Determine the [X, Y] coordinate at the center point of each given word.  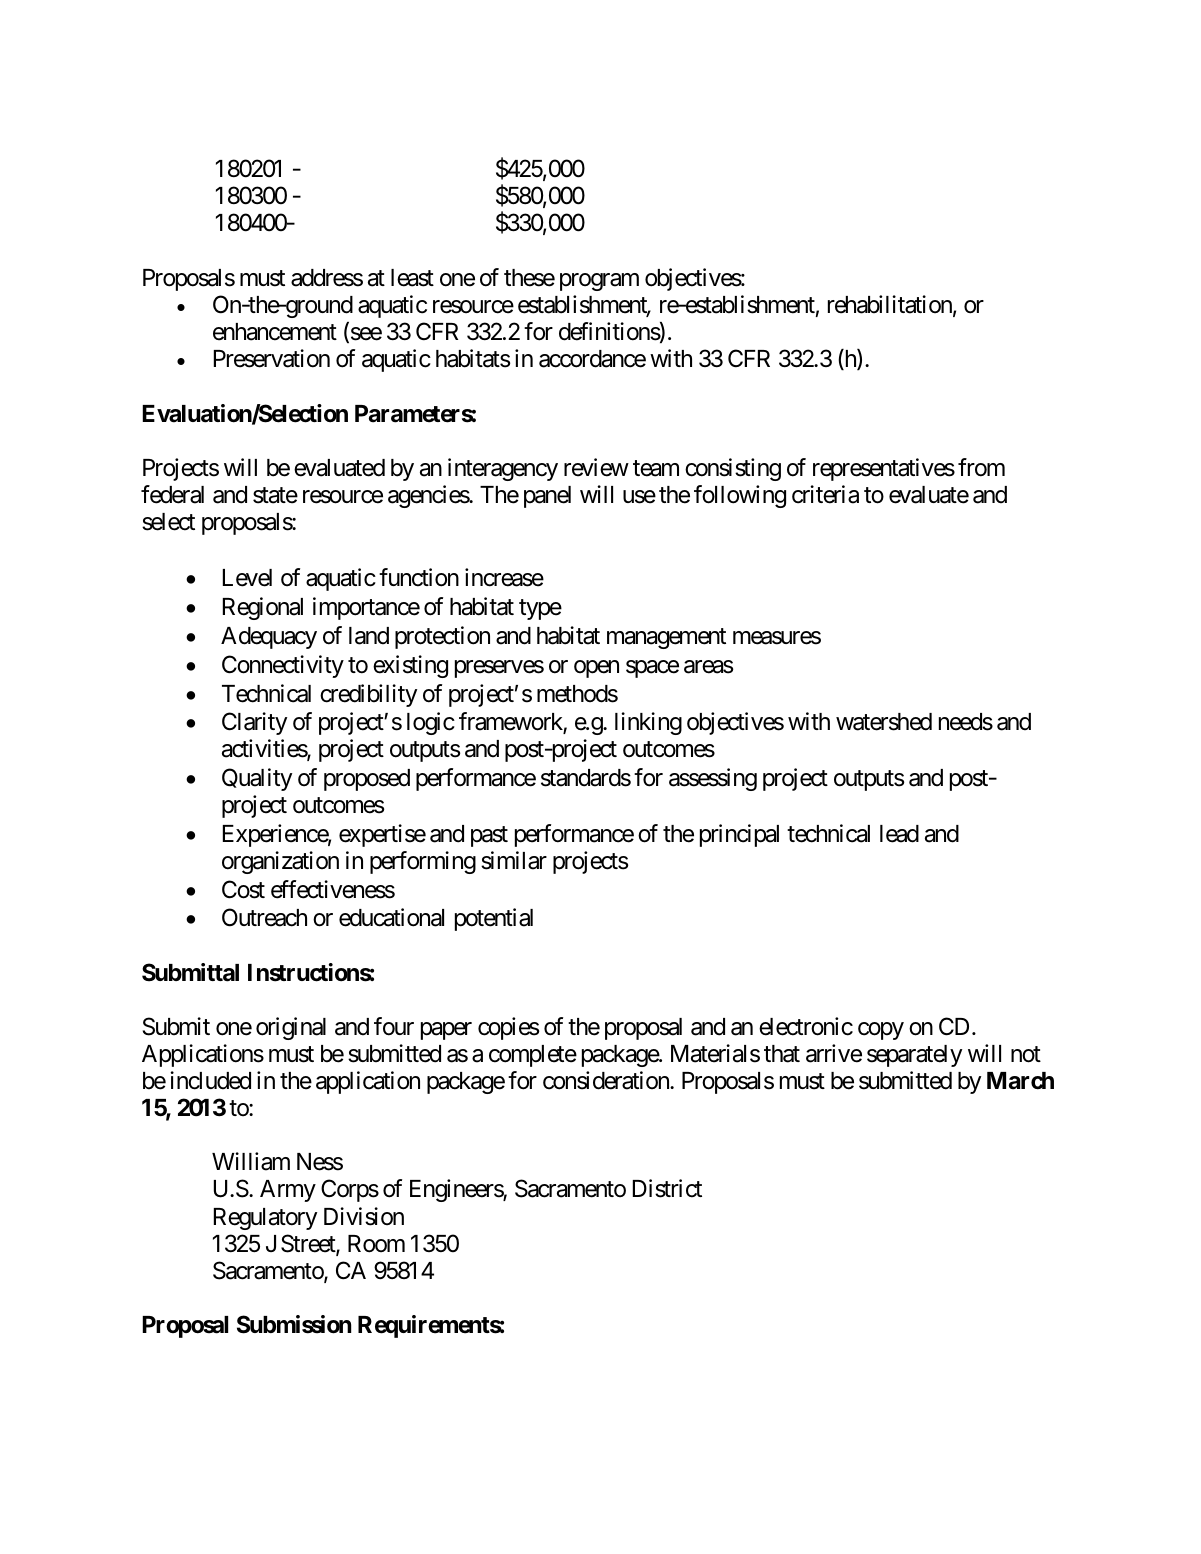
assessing [713, 779]
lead [899, 834]
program [599, 282]
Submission [294, 1324]
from [981, 467]
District [667, 1188]
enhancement [275, 332]
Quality [257, 779]
